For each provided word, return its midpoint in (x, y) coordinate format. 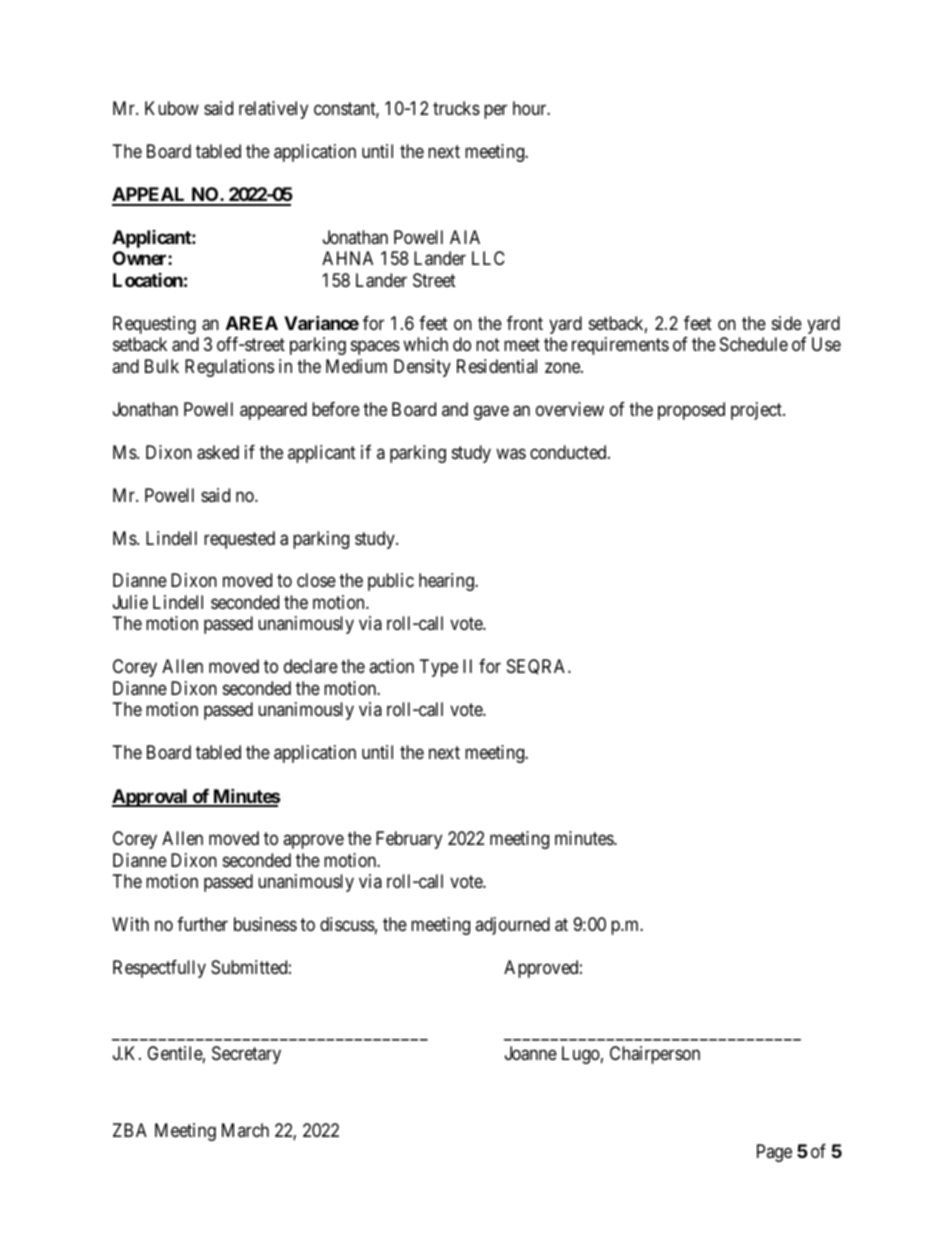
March (245, 1130)
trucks (456, 108)
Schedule (754, 344)
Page (774, 1153)
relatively (273, 110)
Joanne (531, 1053)
